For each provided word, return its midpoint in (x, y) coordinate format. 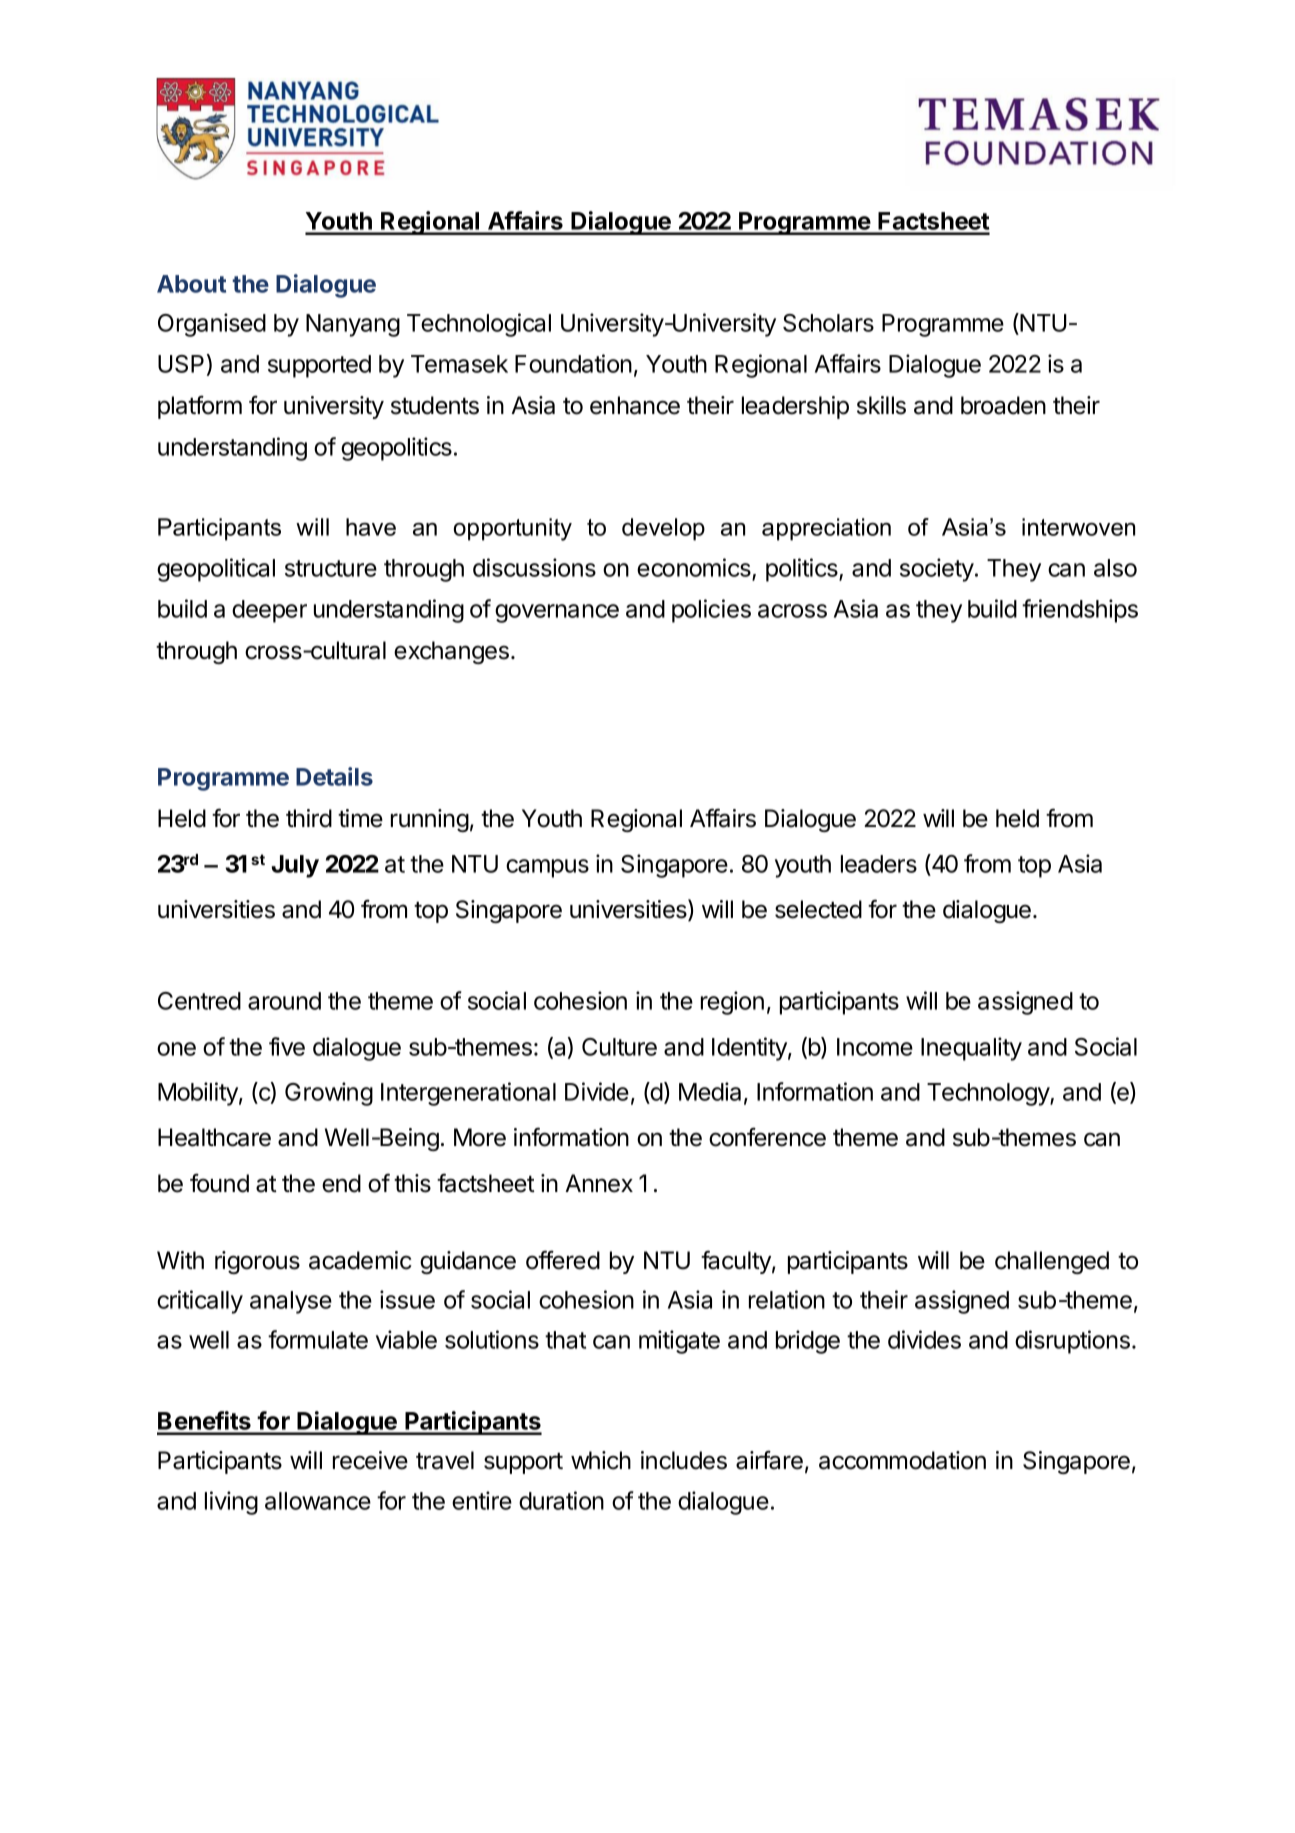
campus (547, 868)
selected (818, 909)
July (295, 866)
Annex (599, 1183)
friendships (1080, 611)
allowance (318, 1501)
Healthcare (214, 1137)
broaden (1003, 405)
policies (711, 611)
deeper (269, 611)
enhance (635, 405)
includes (684, 1460)
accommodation (902, 1460)
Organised (212, 325)
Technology (989, 1094)
